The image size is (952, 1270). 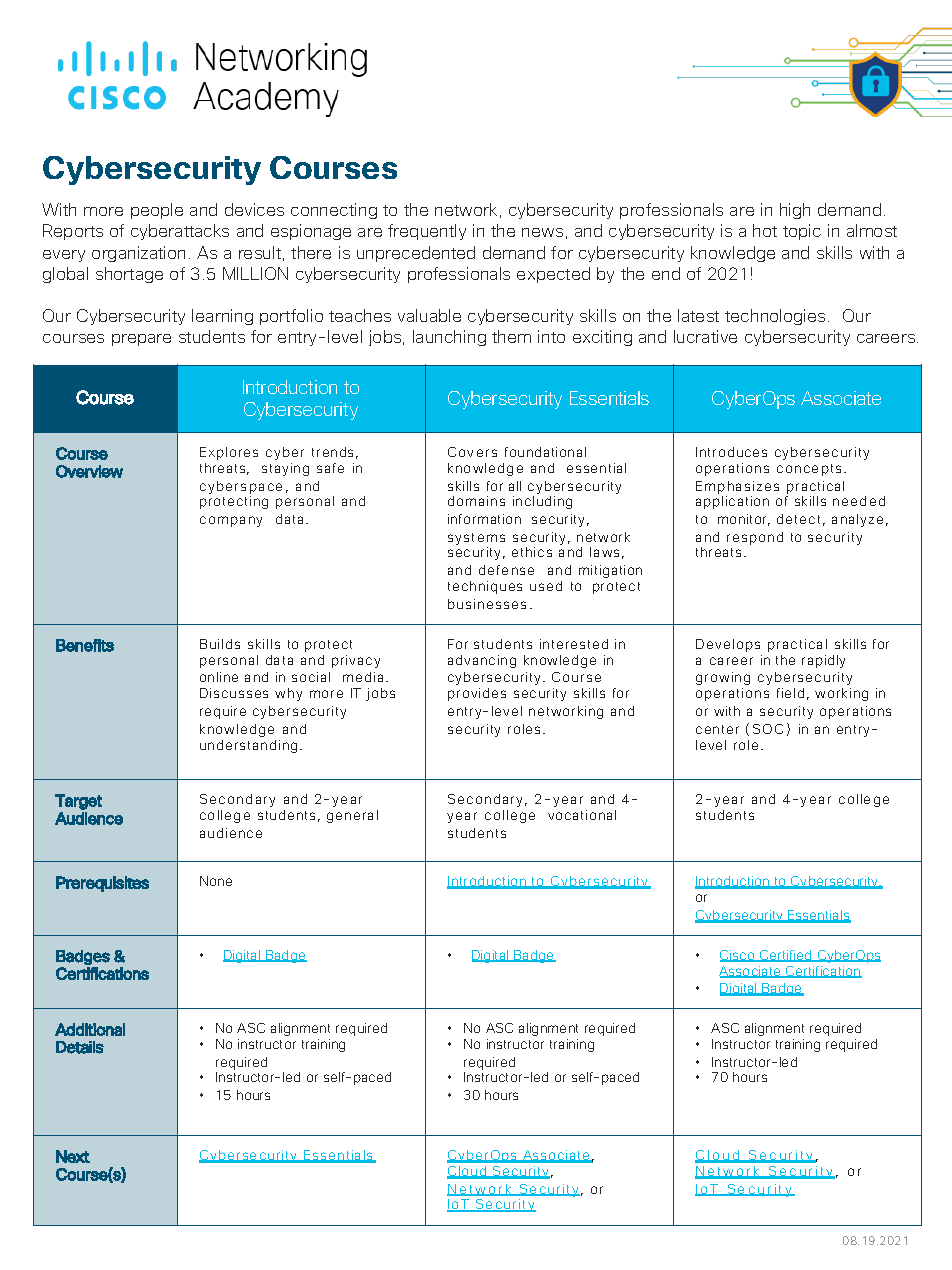 I want to click on frequently, so click(x=427, y=232).
